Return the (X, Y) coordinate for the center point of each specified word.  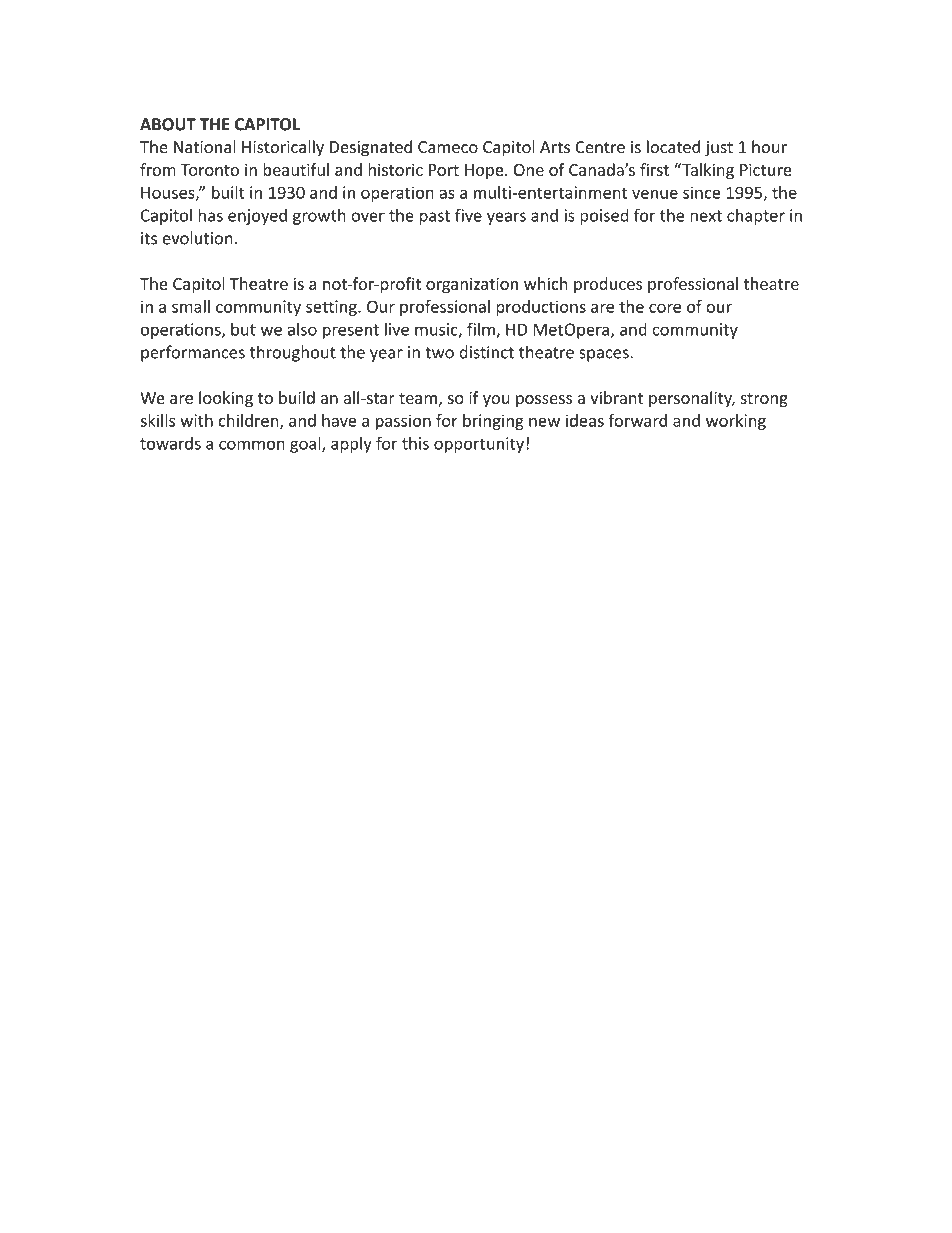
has (210, 215)
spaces (605, 355)
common (252, 445)
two (439, 353)
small (191, 306)
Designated (371, 148)
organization (472, 285)
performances (193, 353)
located (673, 147)
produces (608, 285)
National (205, 147)
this (415, 443)
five (468, 215)
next (706, 216)
